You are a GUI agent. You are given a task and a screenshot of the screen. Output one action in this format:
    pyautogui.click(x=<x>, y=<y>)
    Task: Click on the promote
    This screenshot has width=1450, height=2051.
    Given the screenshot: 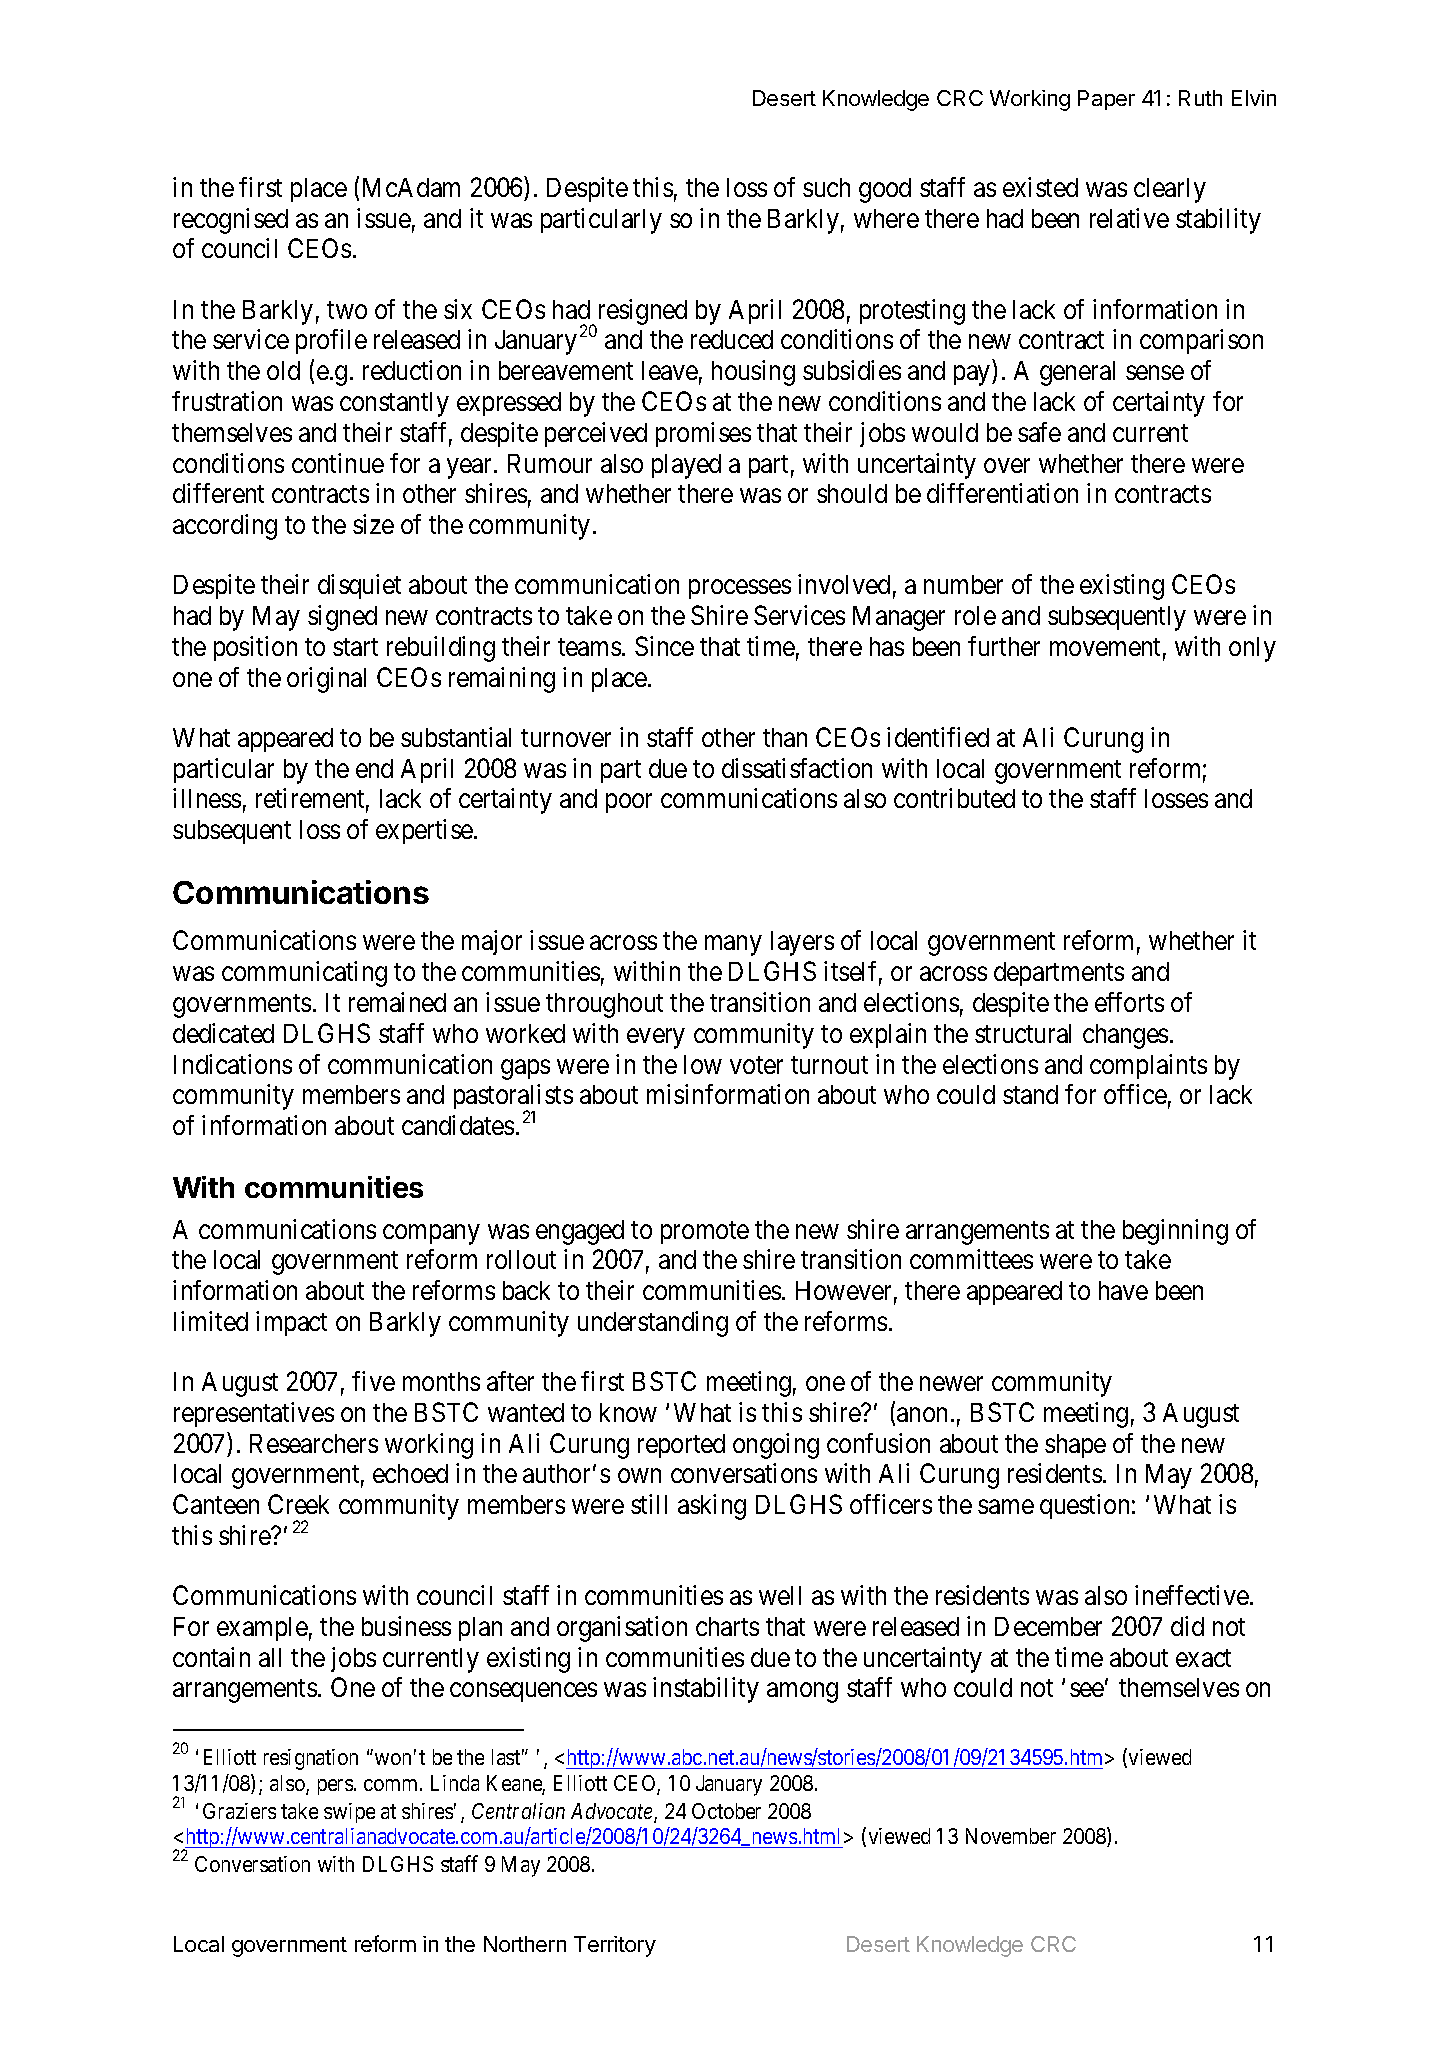 What is the action you would take?
    pyautogui.click(x=705, y=1232)
